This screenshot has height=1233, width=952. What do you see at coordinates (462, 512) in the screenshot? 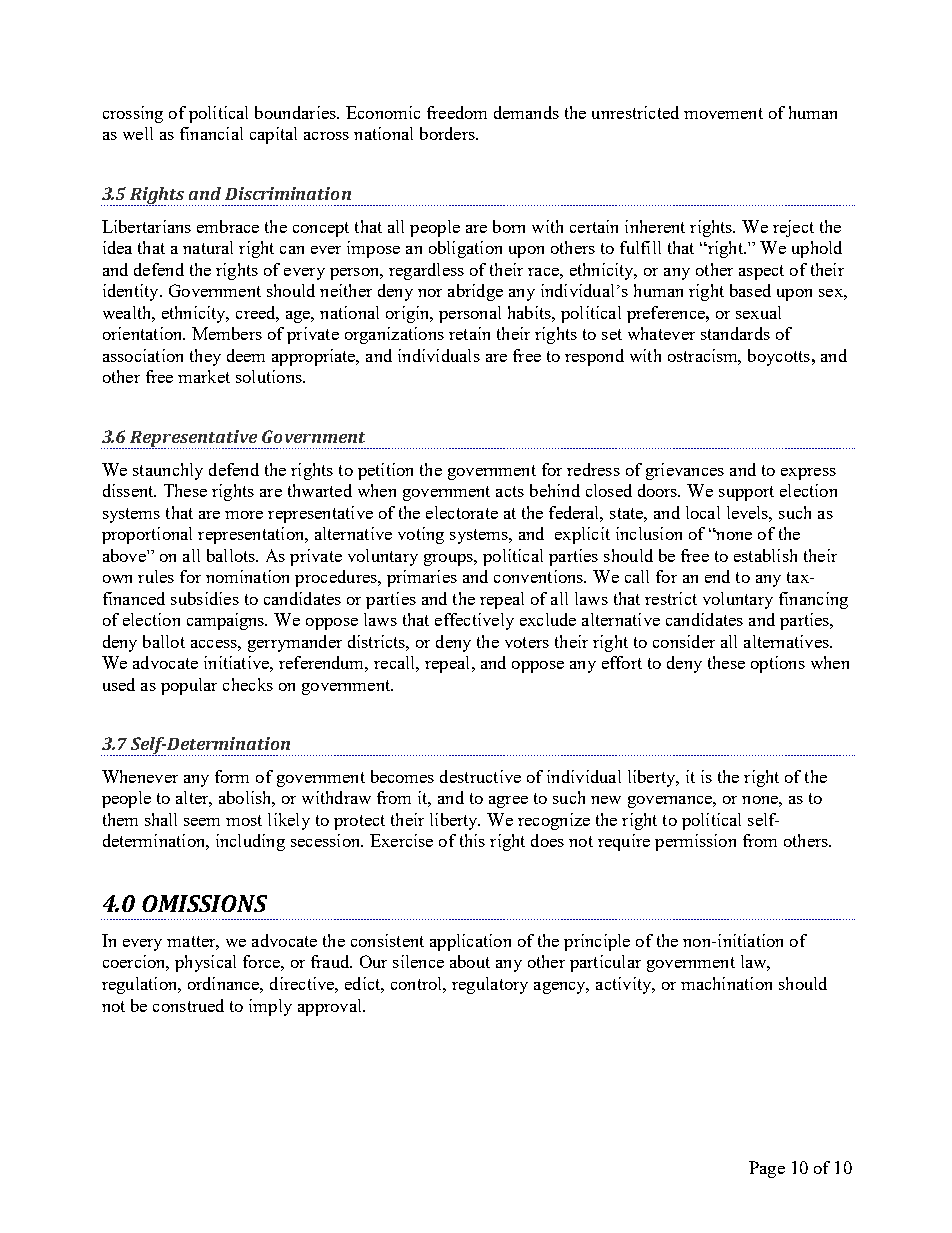
I see `electorate` at bounding box center [462, 512].
